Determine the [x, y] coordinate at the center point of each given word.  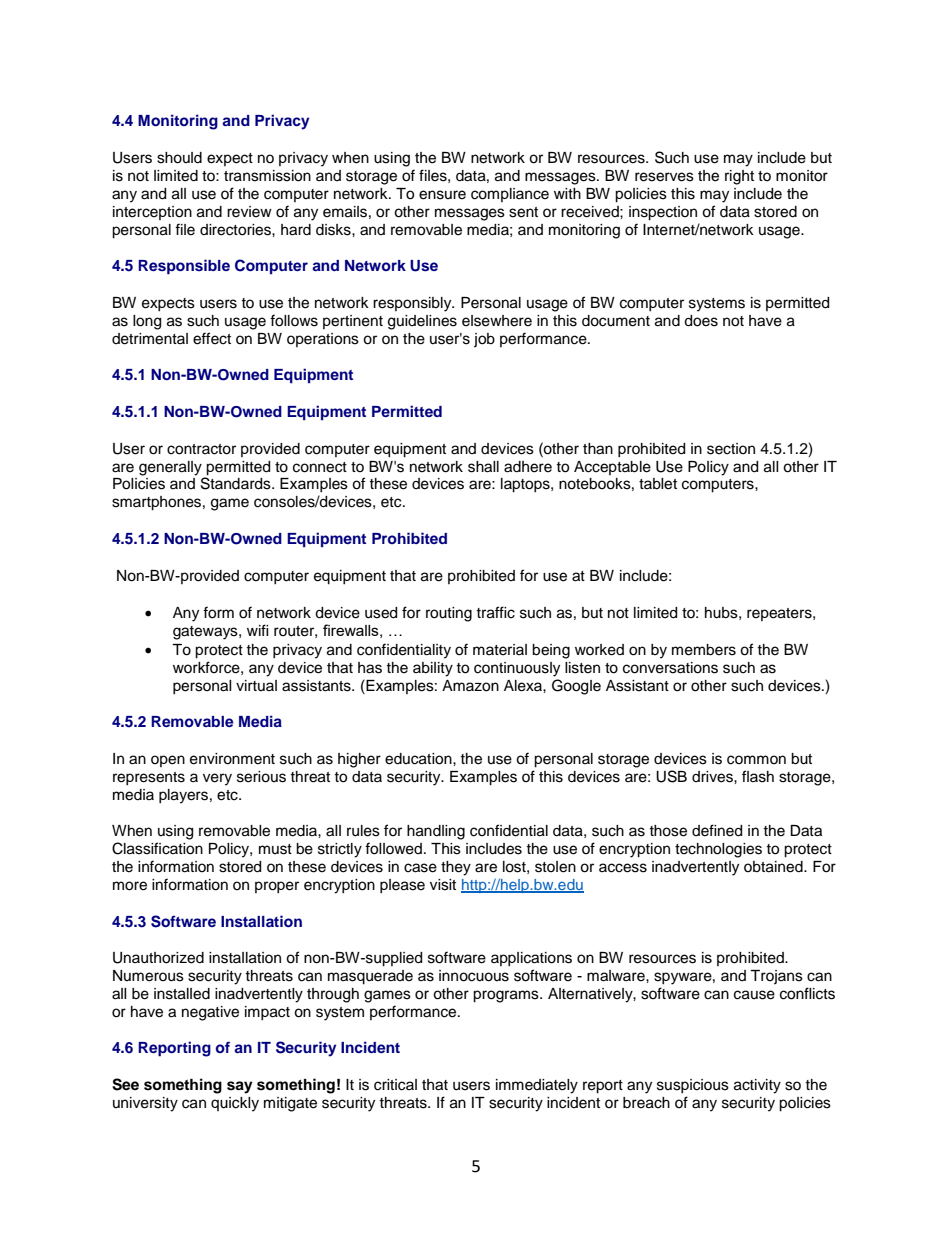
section [731, 449]
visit [443, 885]
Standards [237, 482]
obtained [774, 867]
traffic [495, 612]
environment [232, 759]
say [240, 1087]
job [484, 340]
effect [212, 338]
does [701, 321]
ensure [442, 195]
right [739, 177]
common [756, 760]
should [179, 158]
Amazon [470, 686]
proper [277, 887]
